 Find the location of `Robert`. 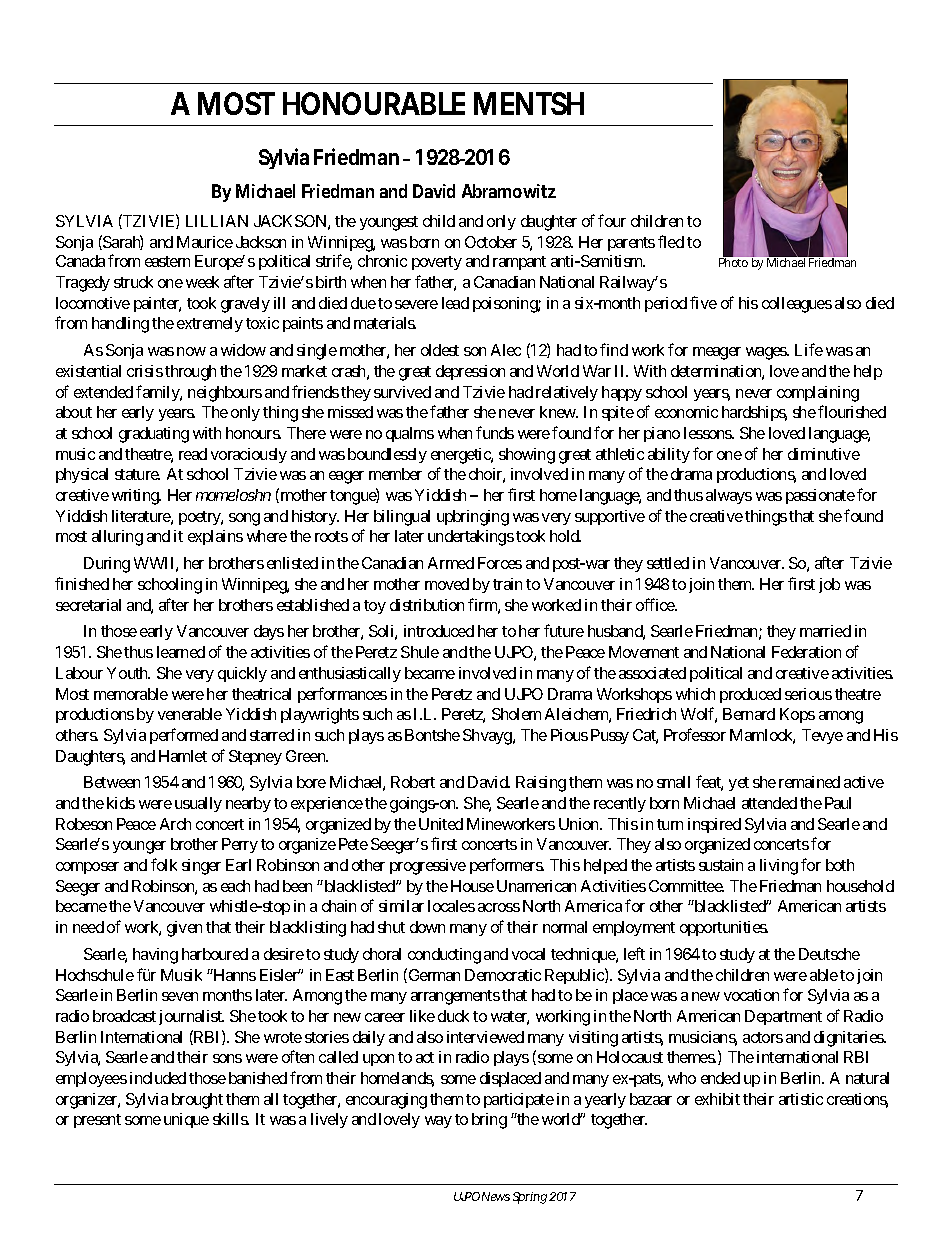

Robert is located at coordinates (413, 782).
